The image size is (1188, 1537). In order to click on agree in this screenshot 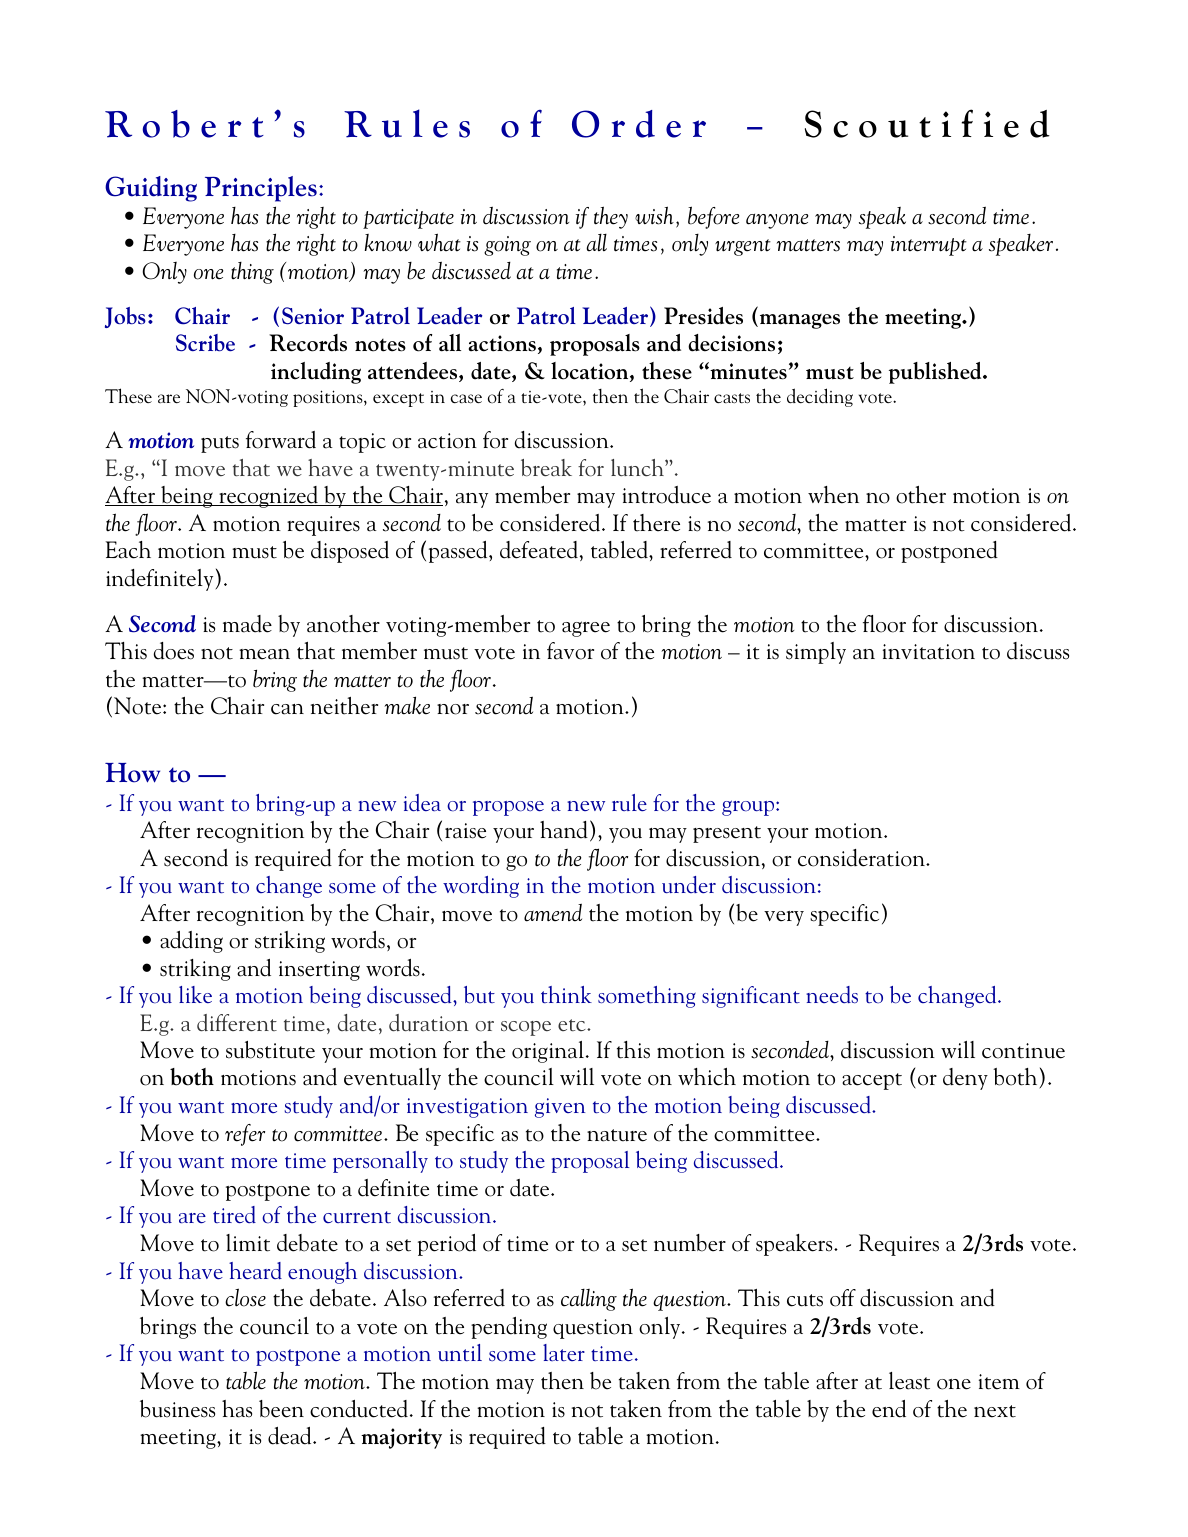, I will do `click(586, 629)`.
